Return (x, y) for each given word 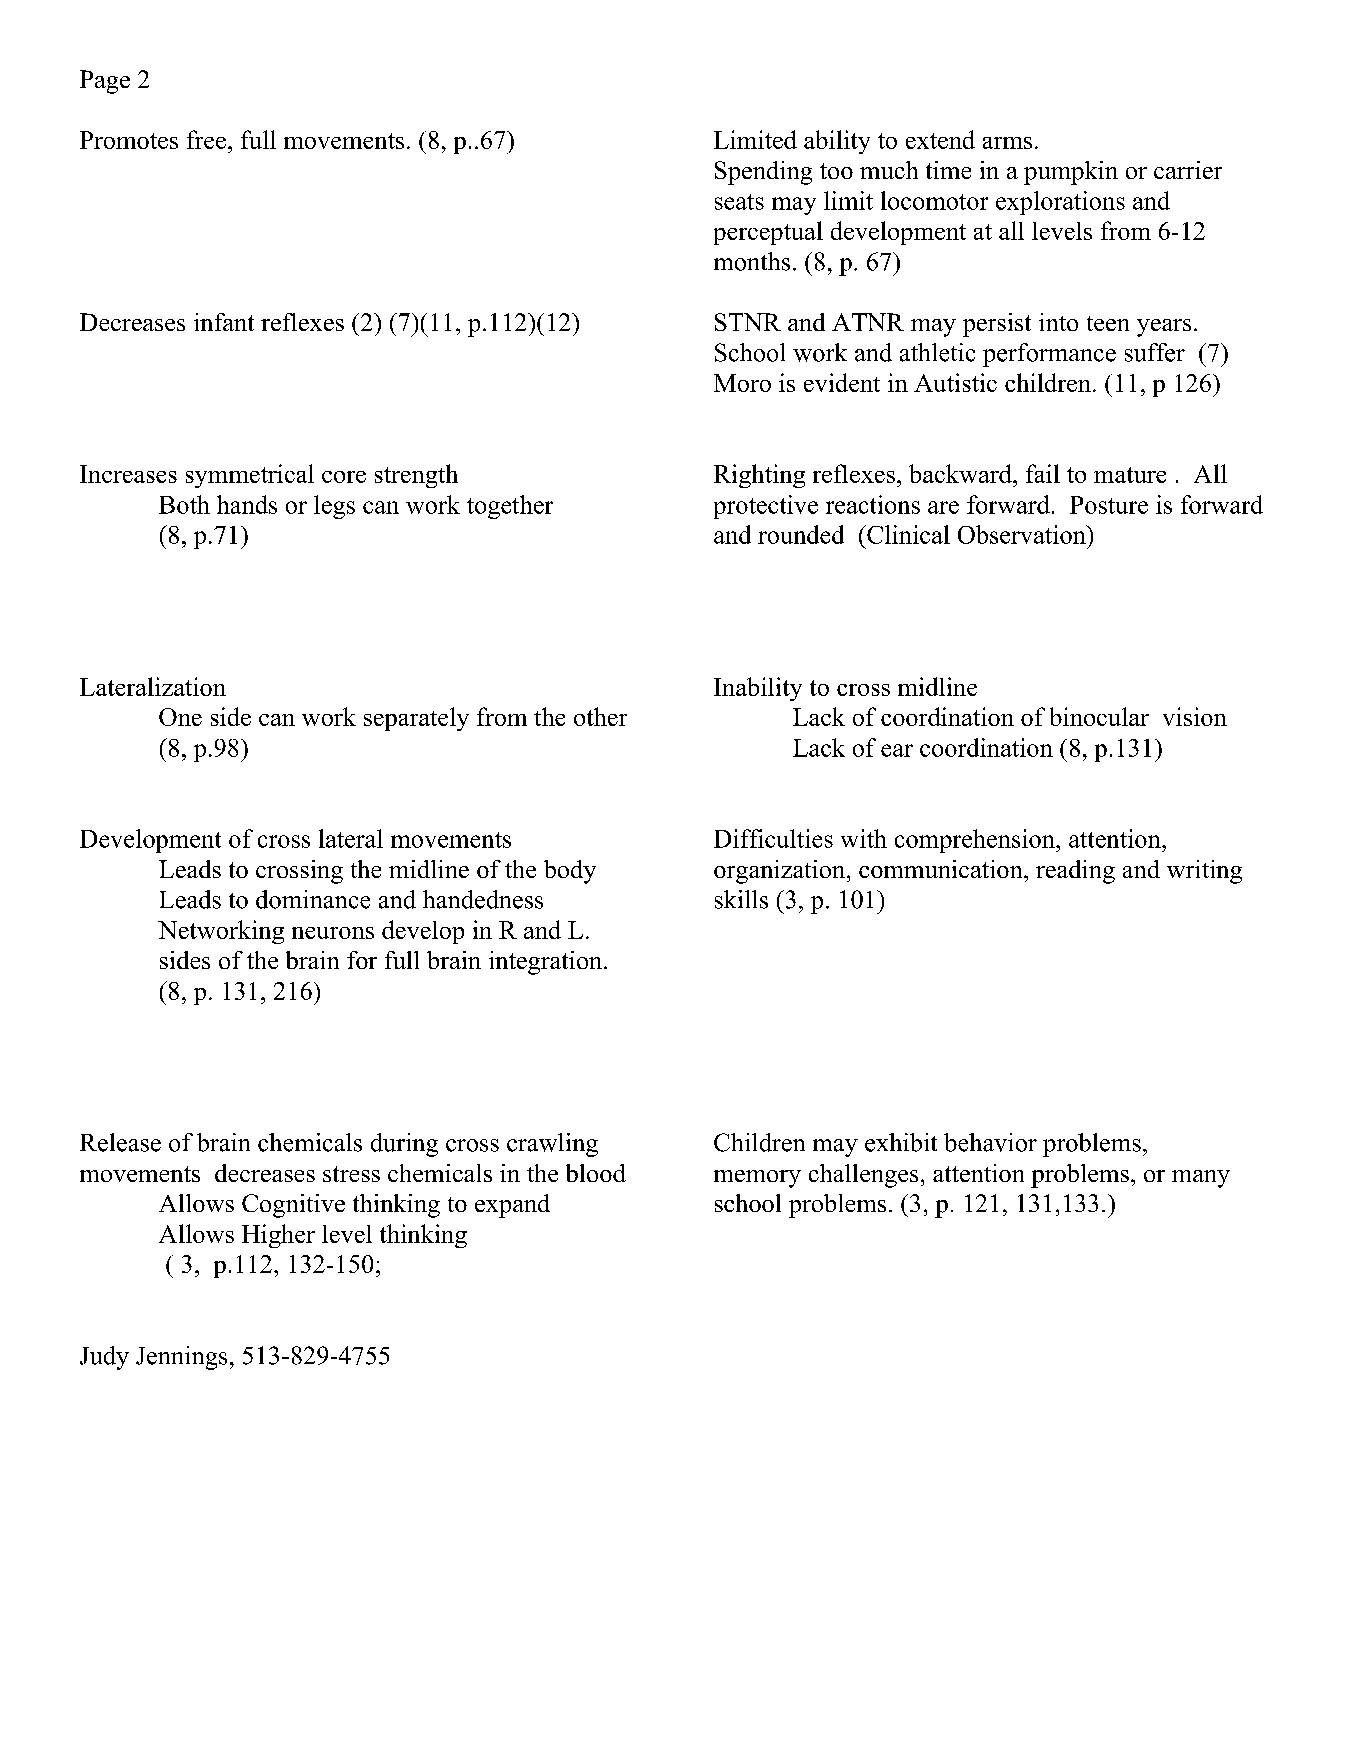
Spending (763, 173)
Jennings (181, 1358)
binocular (1099, 716)
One (180, 717)
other (600, 716)
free (206, 139)
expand (512, 1206)
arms (1007, 143)
